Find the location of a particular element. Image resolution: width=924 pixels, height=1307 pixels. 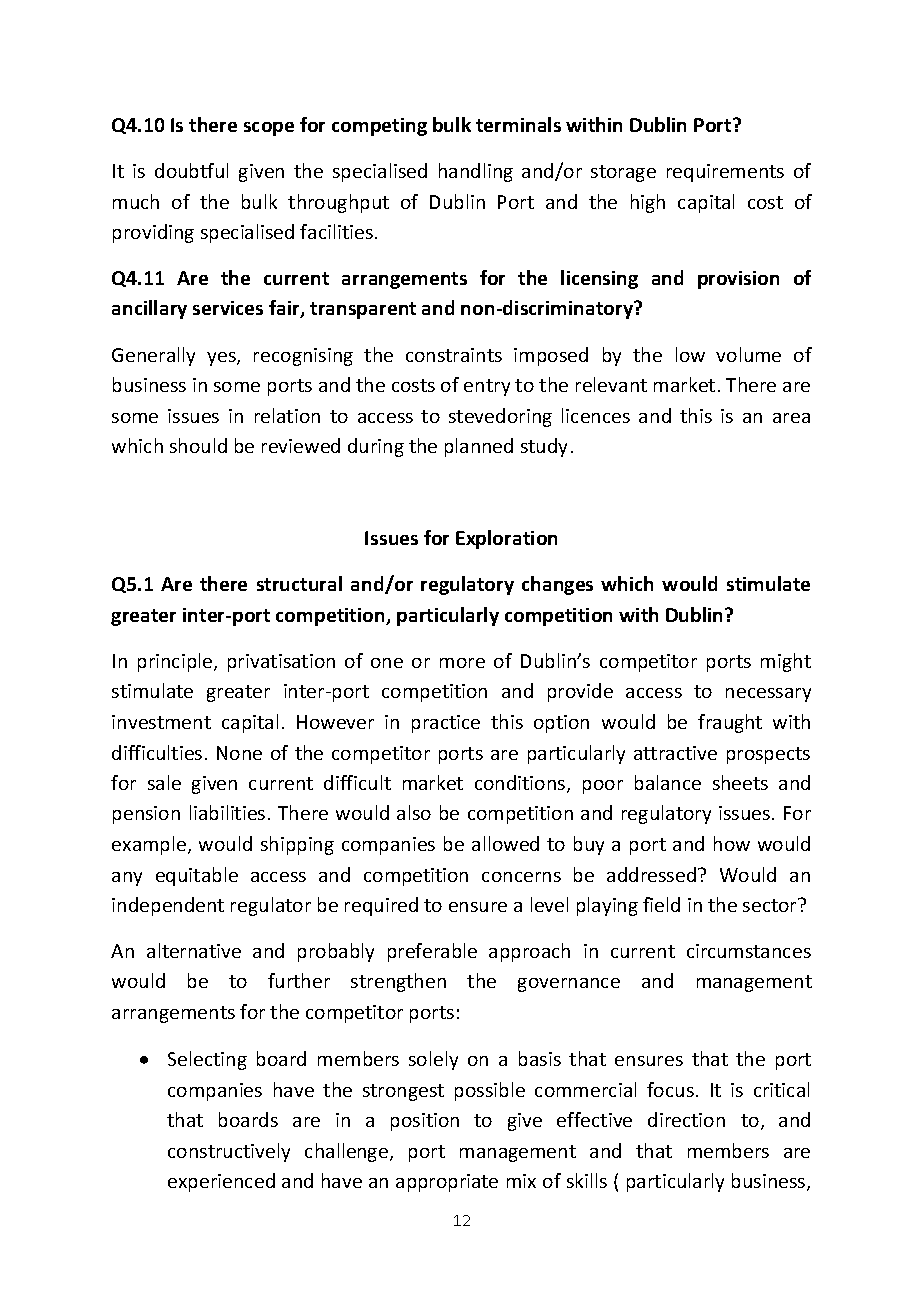

liabilities is located at coordinates (227, 812).
